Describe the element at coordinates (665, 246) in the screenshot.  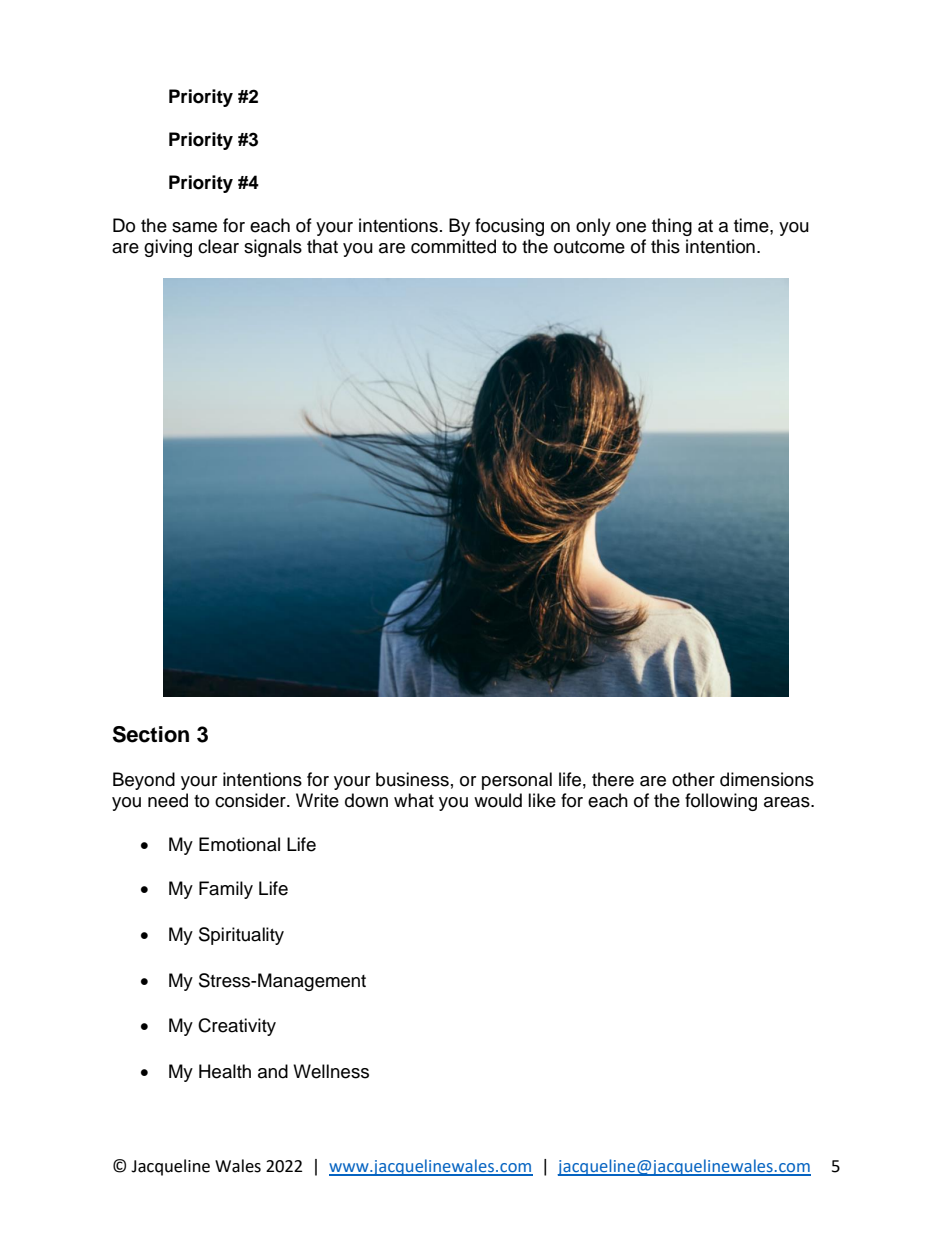
I see `this` at that location.
